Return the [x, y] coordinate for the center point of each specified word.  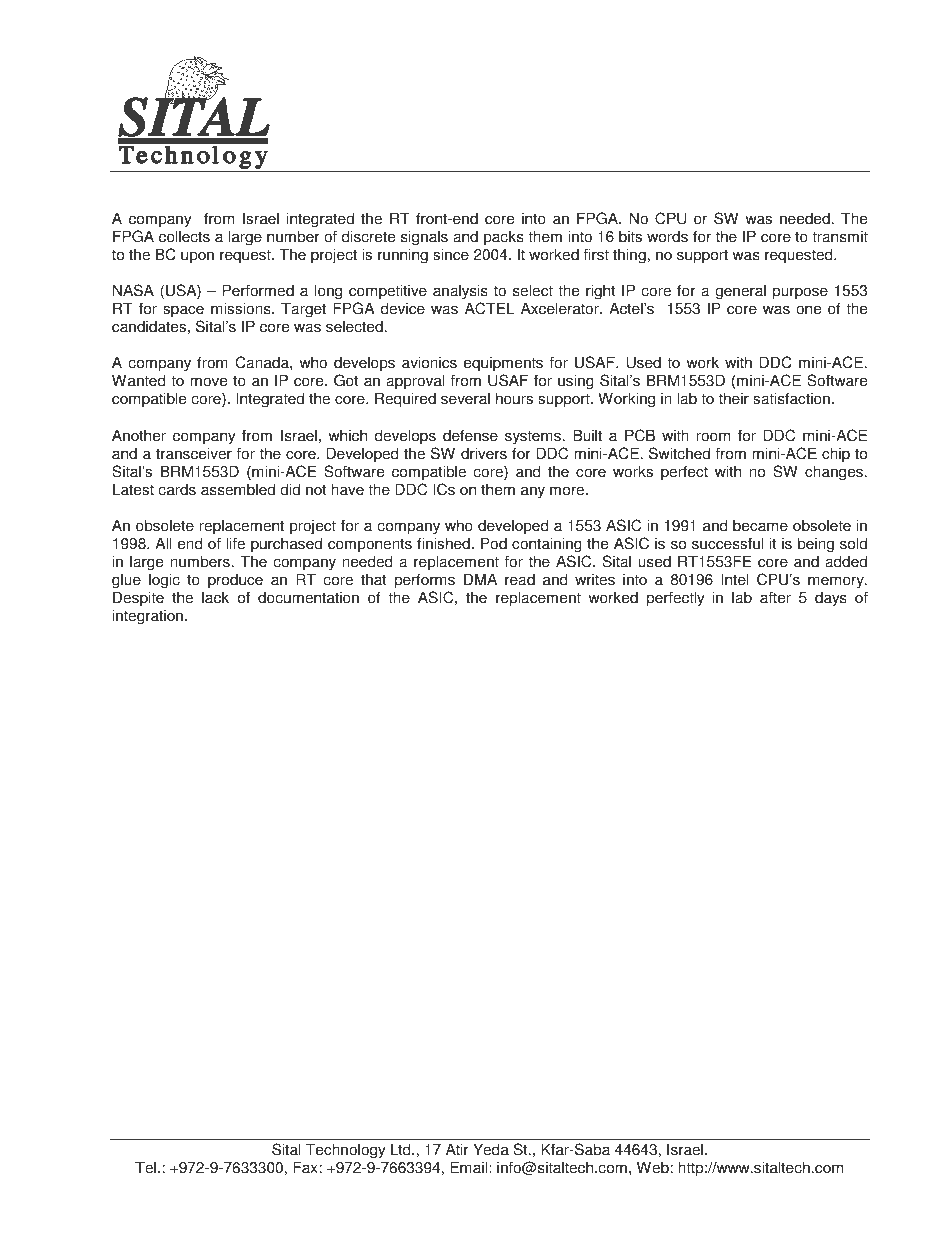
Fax [305, 1167]
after [775, 597]
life [236, 543]
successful [728, 543]
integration [147, 617]
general [739, 293]
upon [197, 257]
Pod [494, 543]
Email [470, 1167]
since [451, 254]
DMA [480, 579]
